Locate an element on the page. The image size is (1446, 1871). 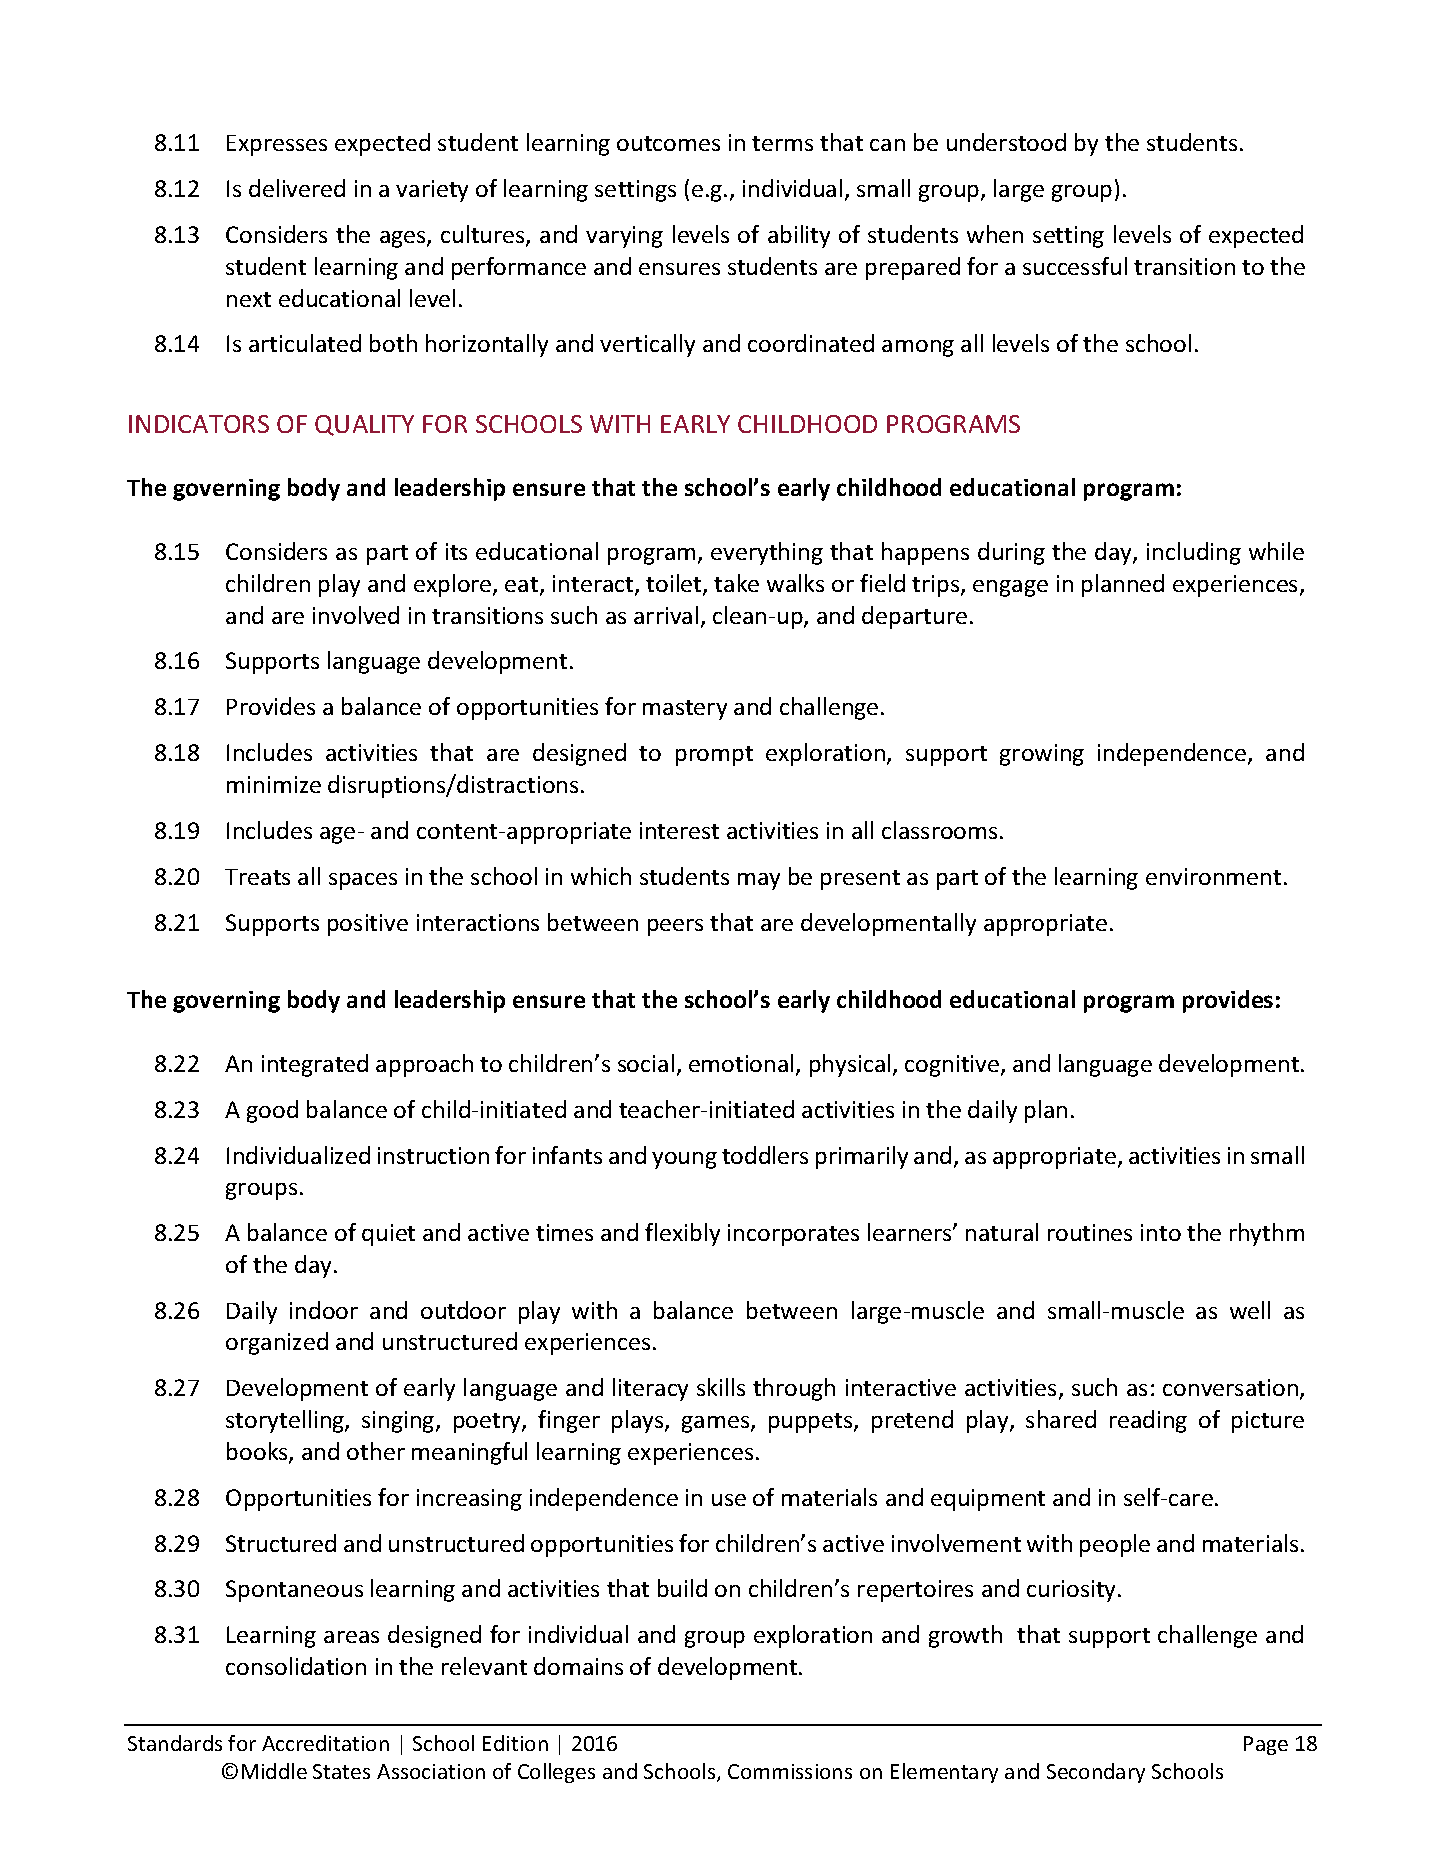
Commissions is located at coordinates (790, 1771).
